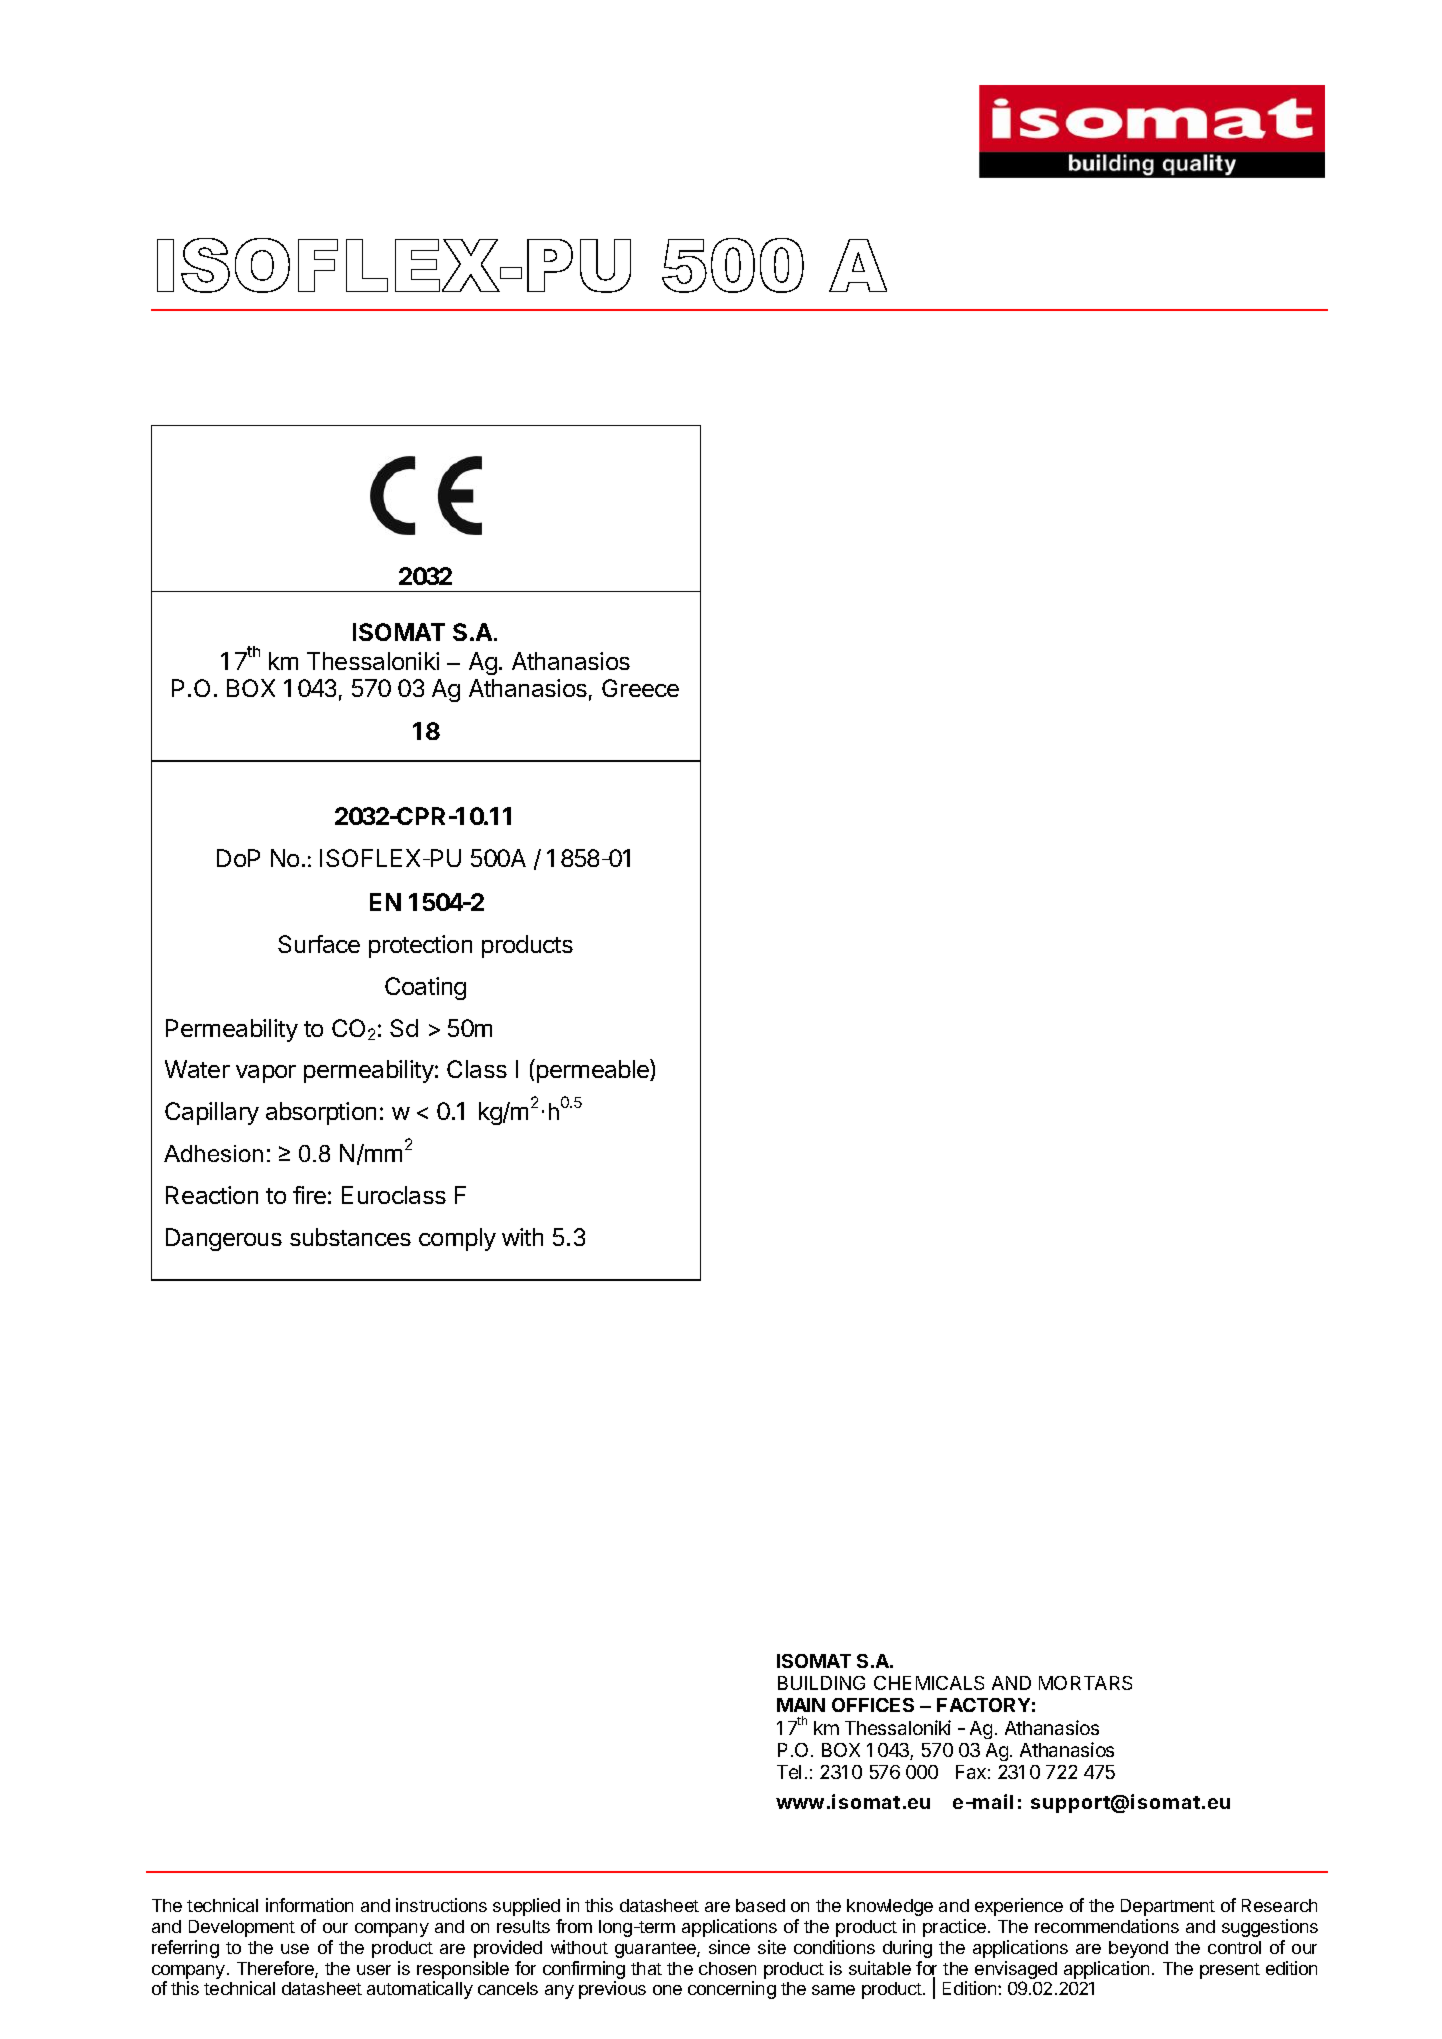  Describe the element at coordinates (729, 1947) in the screenshot. I see `since` at that location.
